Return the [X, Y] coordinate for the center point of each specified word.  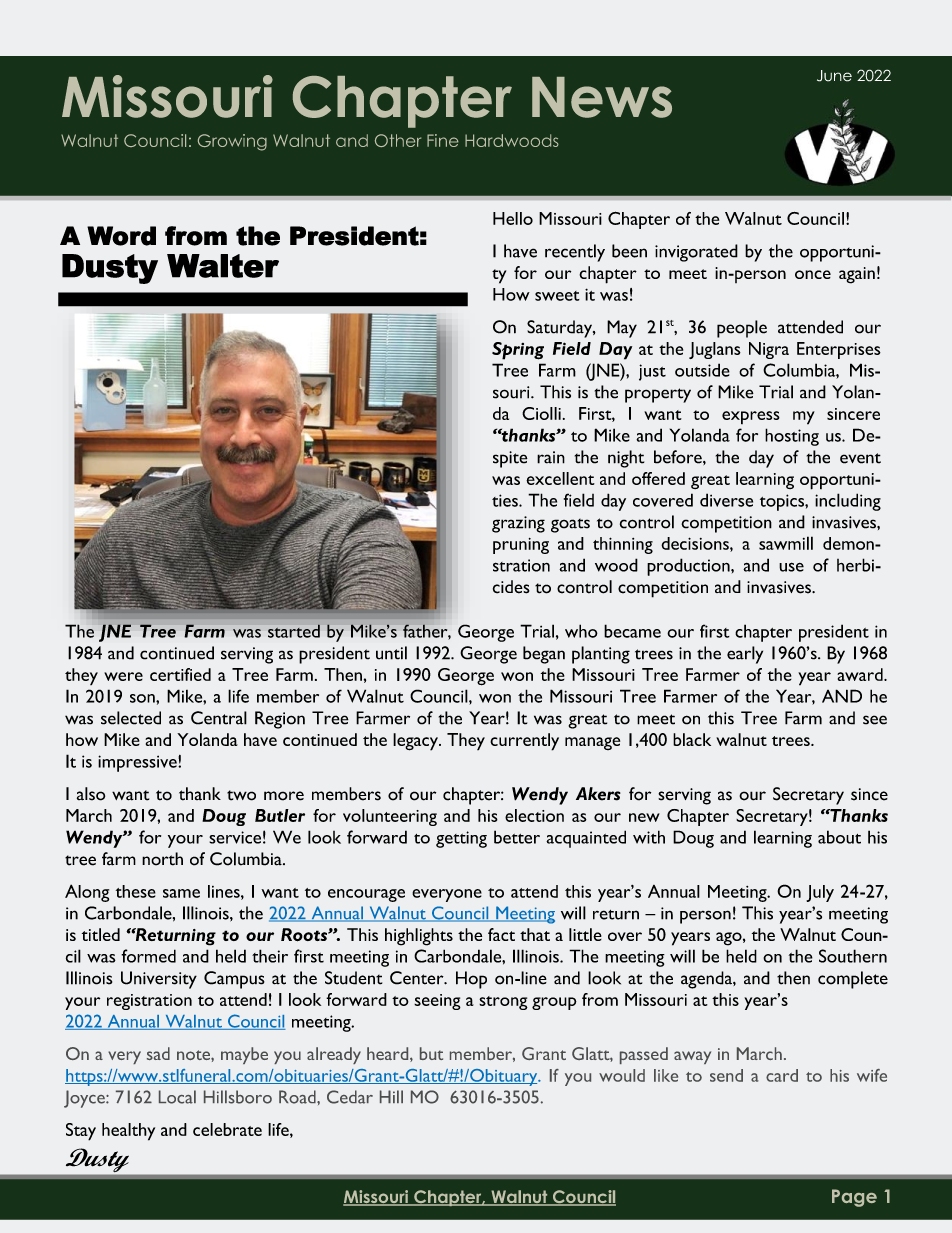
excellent [560, 478]
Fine [443, 140]
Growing [232, 142]
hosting [792, 437]
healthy [128, 1132]
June [834, 76]
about [839, 837]
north [162, 859]
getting [461, 839]
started [294, 631]
